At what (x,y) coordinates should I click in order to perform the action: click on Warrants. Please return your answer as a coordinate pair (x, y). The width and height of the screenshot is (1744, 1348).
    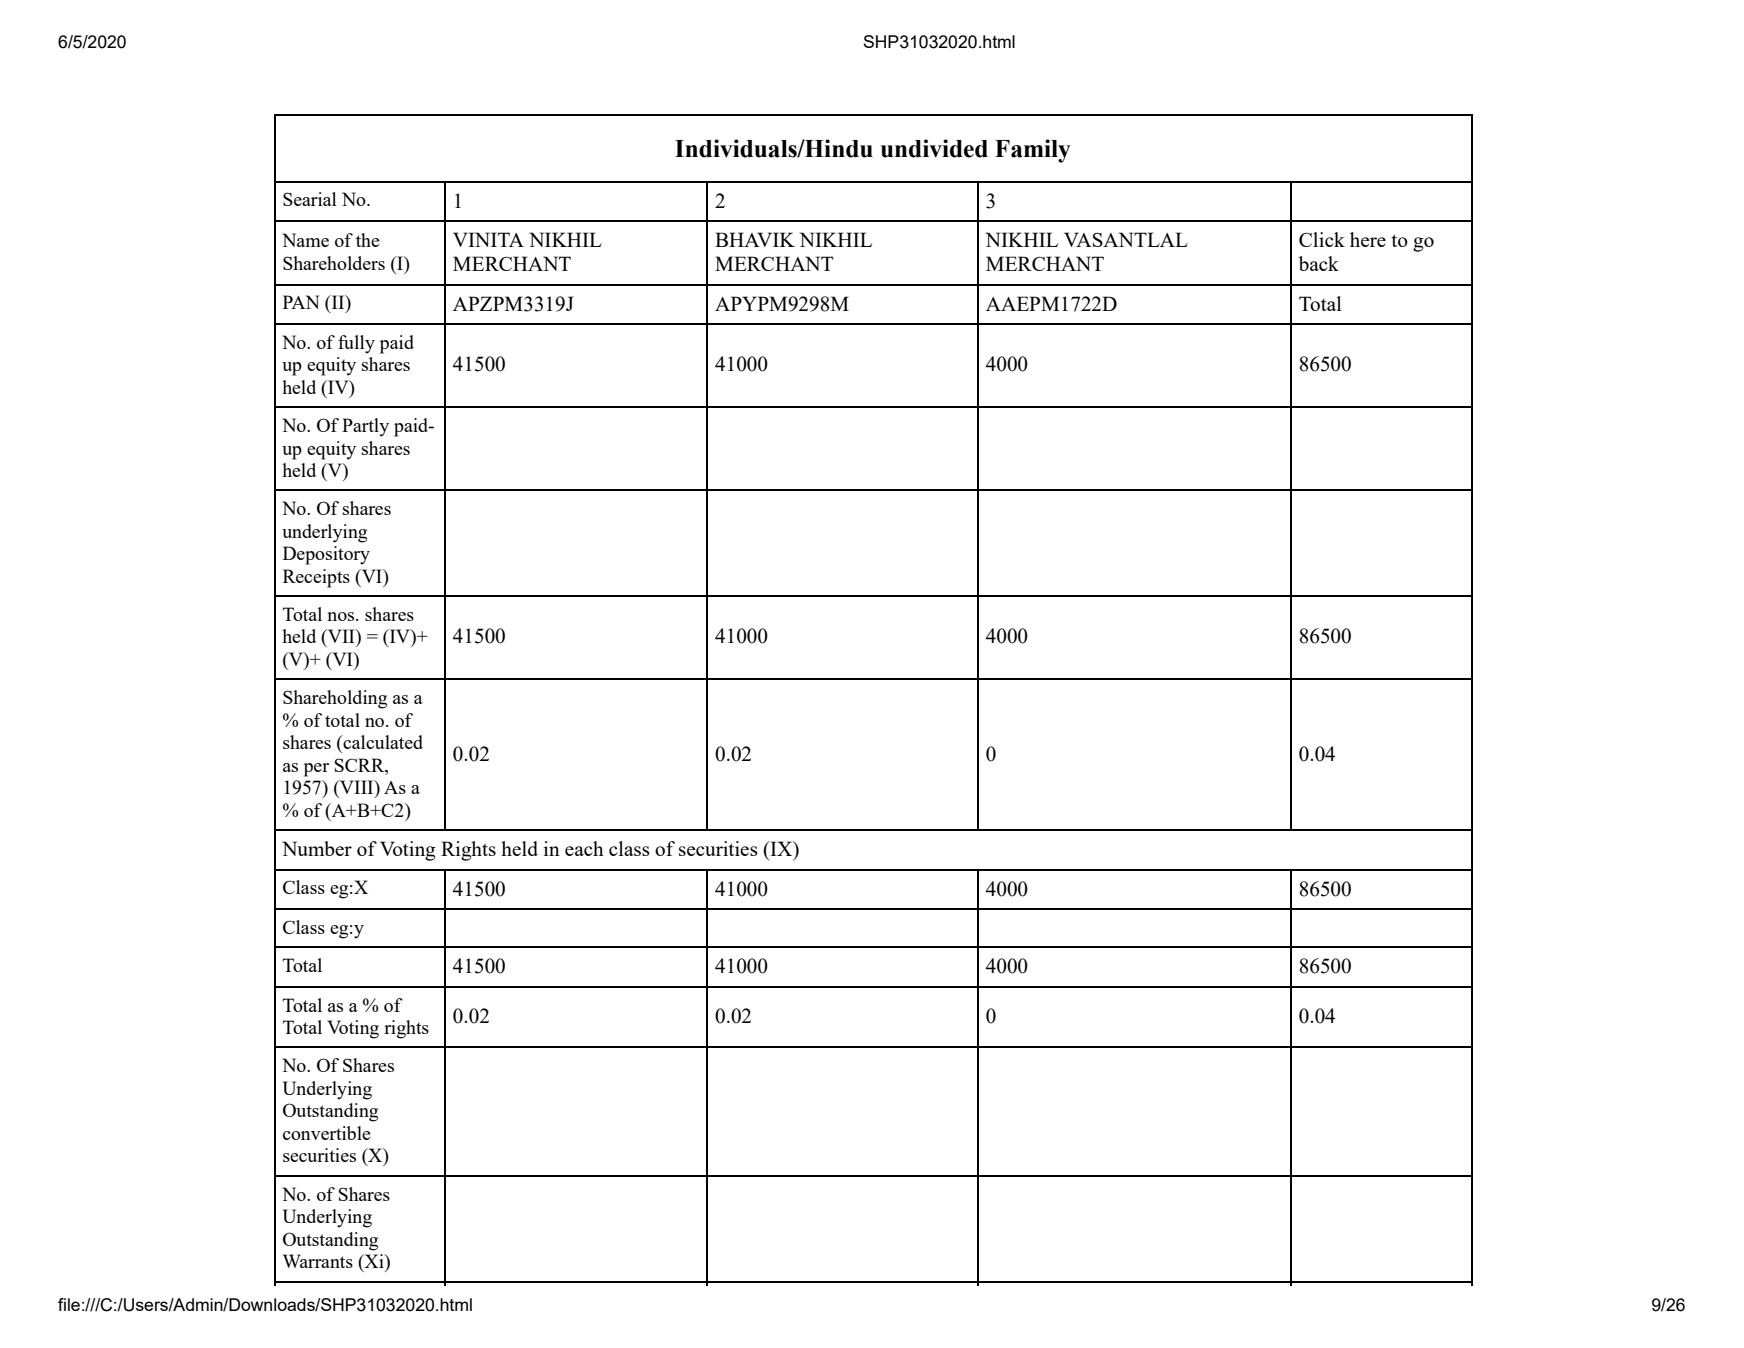
    Looking at the image, I should click on (318, 1261).
